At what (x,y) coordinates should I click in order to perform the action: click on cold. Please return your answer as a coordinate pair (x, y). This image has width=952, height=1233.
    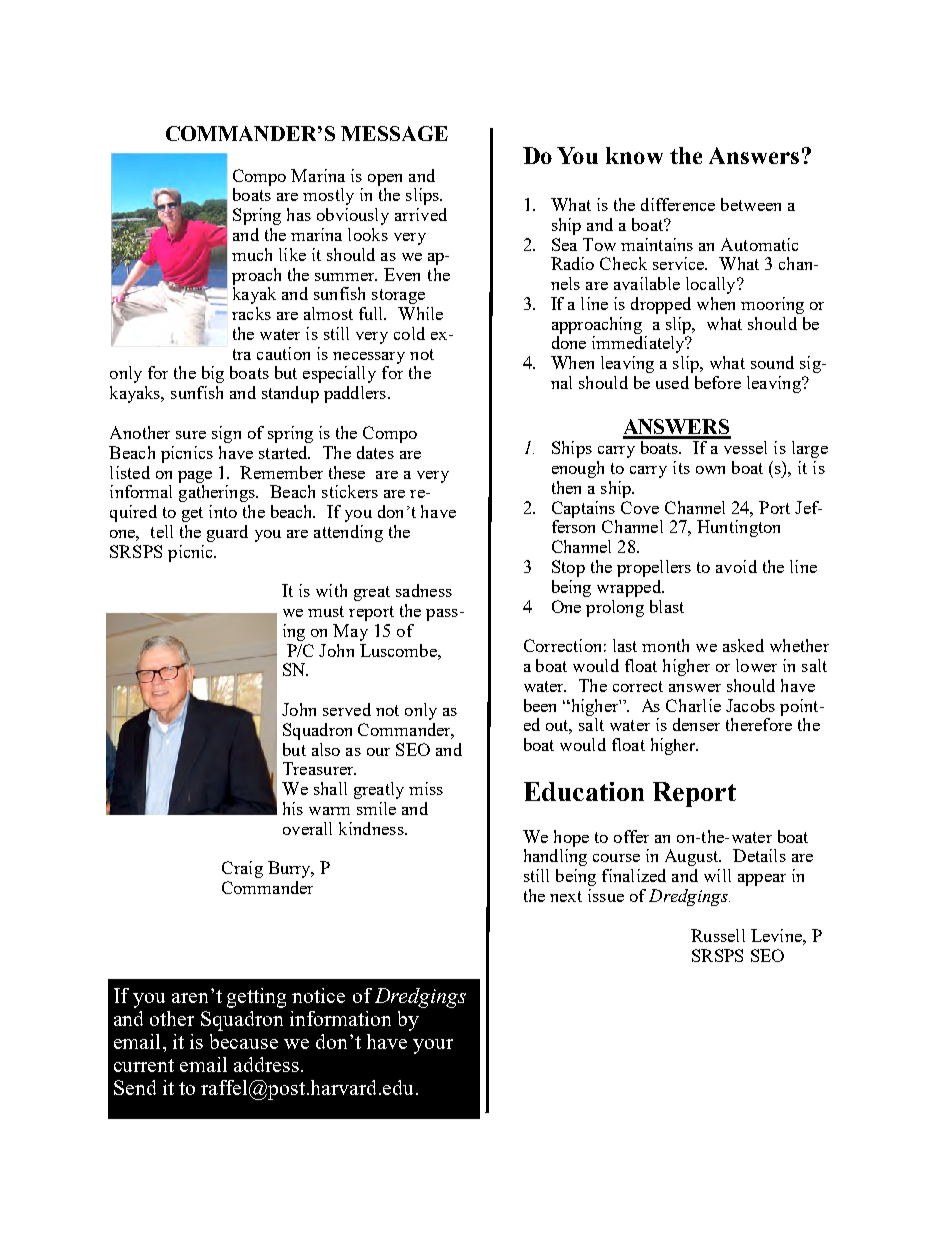
    Looking at the image, I should click on (409, 333).
